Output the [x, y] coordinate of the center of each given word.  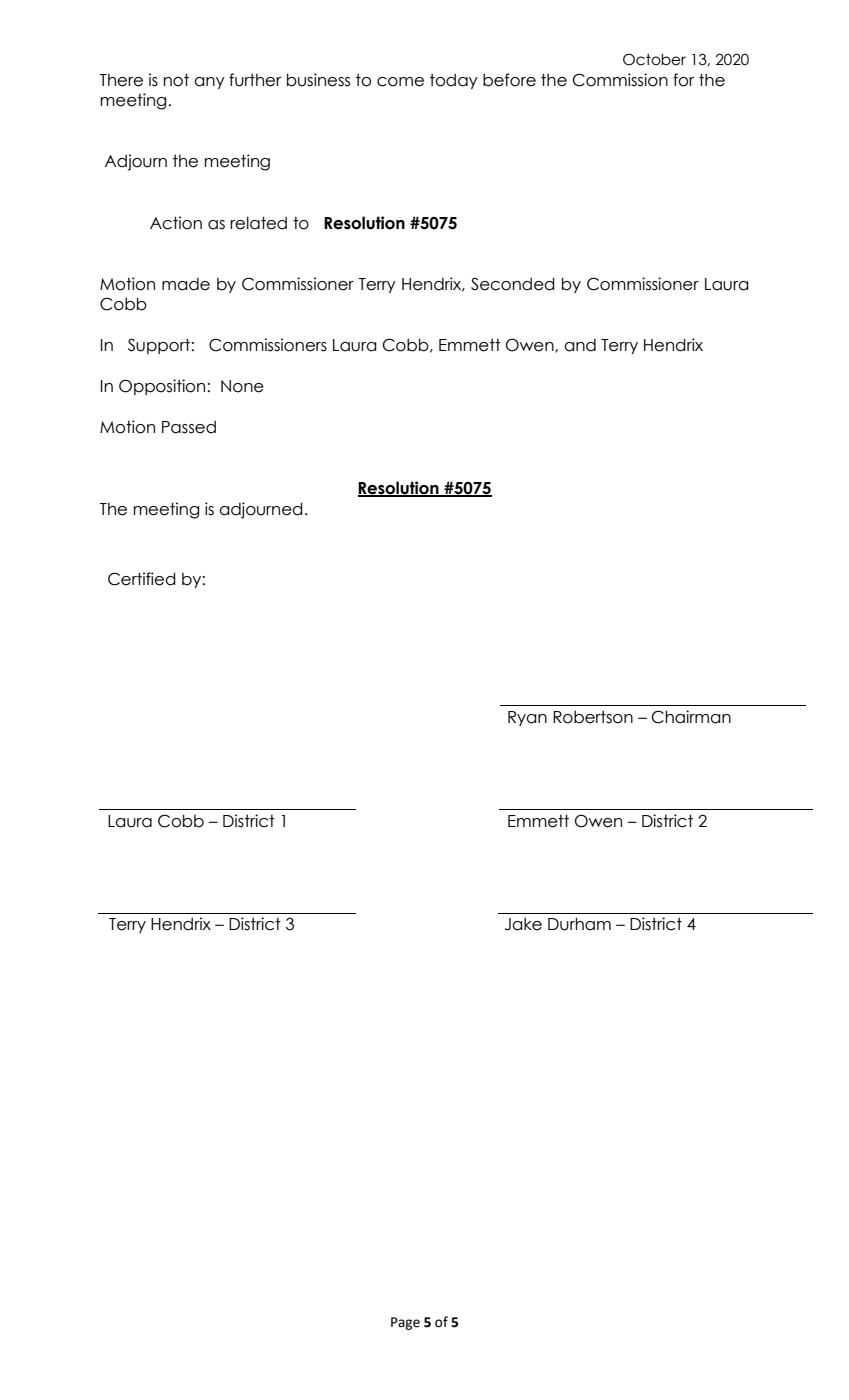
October [654, 59]
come [400, 82]
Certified [142, 579]
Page [405, 1323]
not [176, 80]
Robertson [593, 717]
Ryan [527, 718]
